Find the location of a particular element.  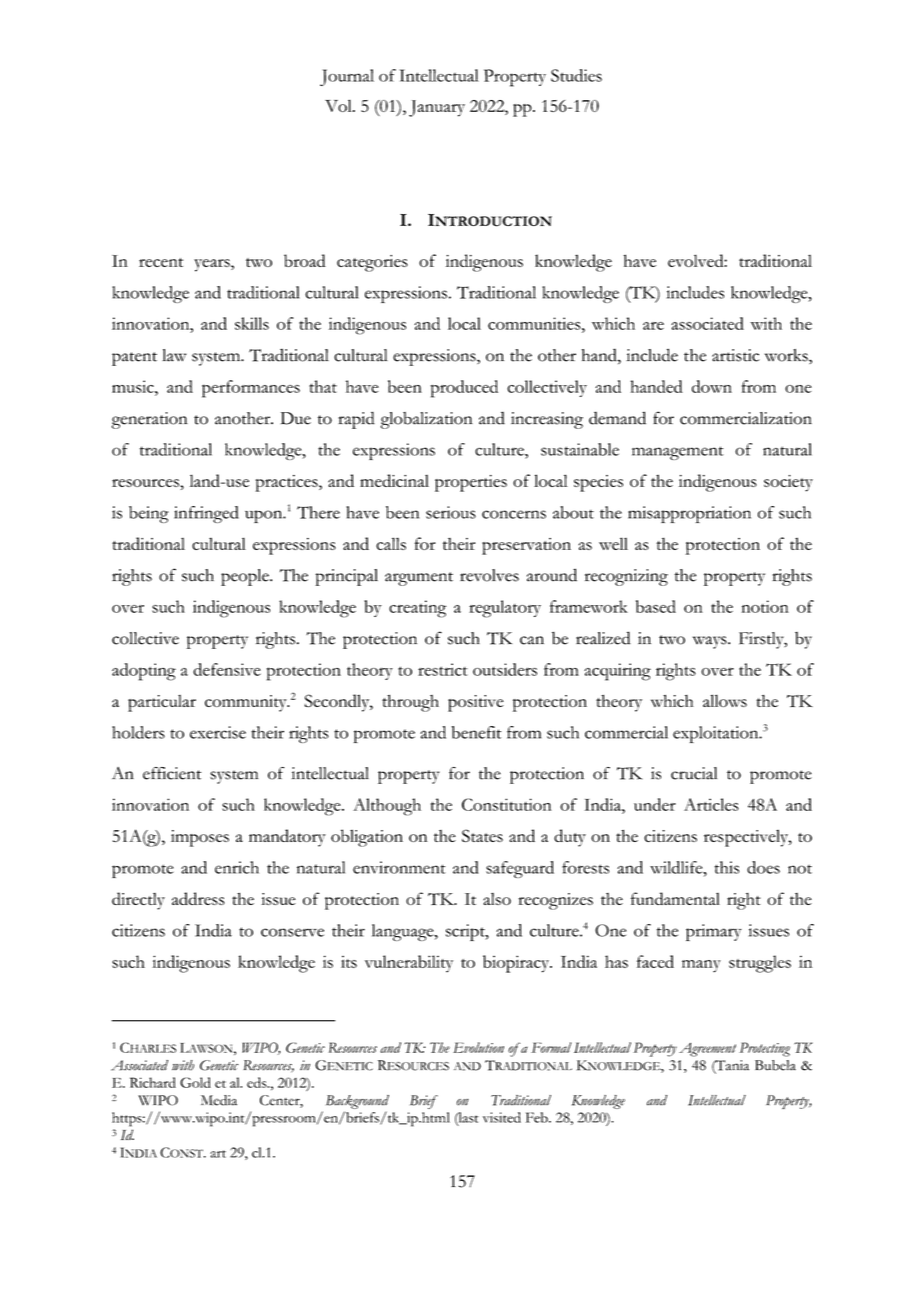

January is located at coordinates (437, 108).
